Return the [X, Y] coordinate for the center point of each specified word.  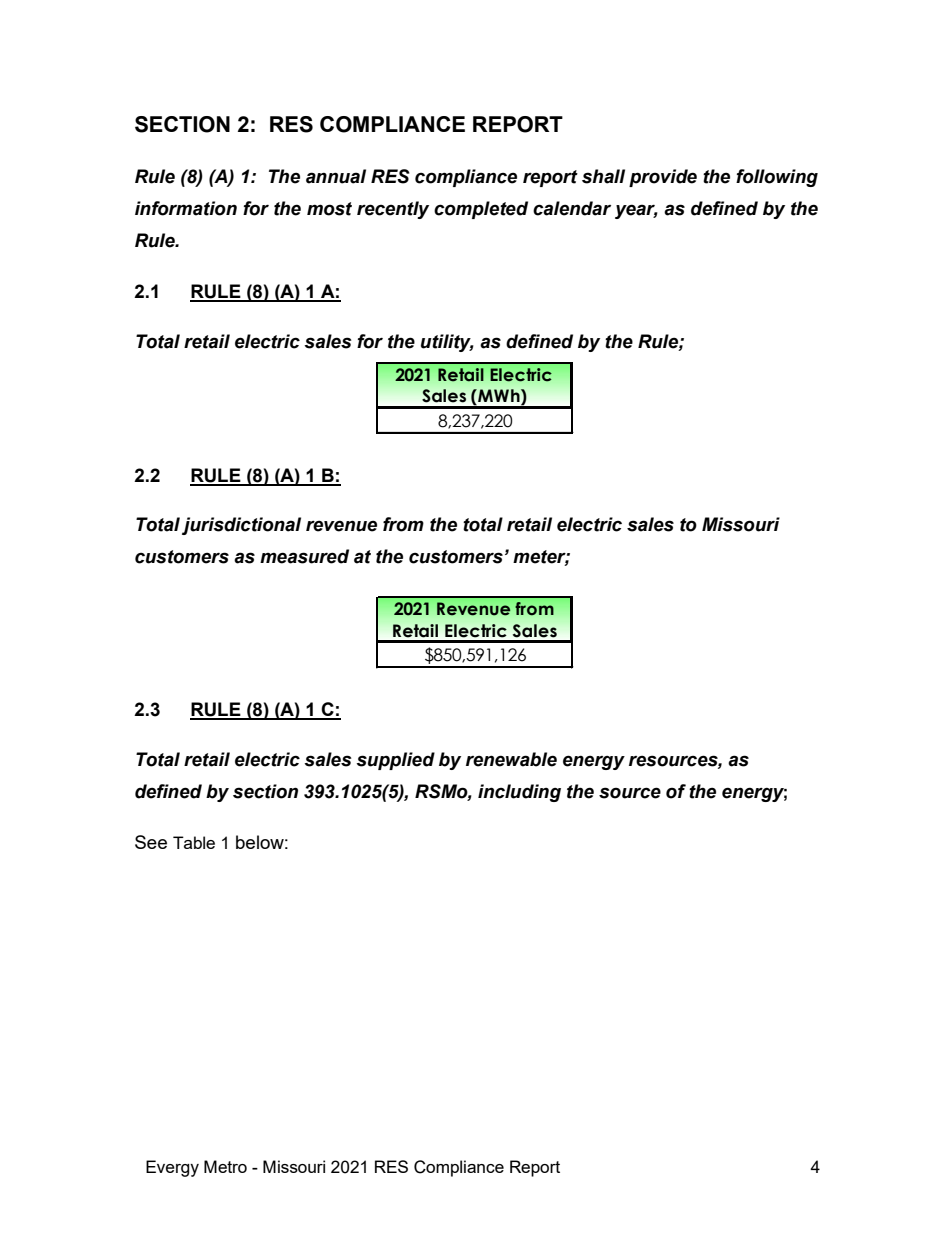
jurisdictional [241, 526]
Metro [225, 1166]
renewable [511, 759]
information [186, 208]
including [519, 793]
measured [304, 556]
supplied [395, 761]
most [329, 209]
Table [194, 842]
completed [481, 210]
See [151, 842]
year [636, 211]
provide [663, 178]
